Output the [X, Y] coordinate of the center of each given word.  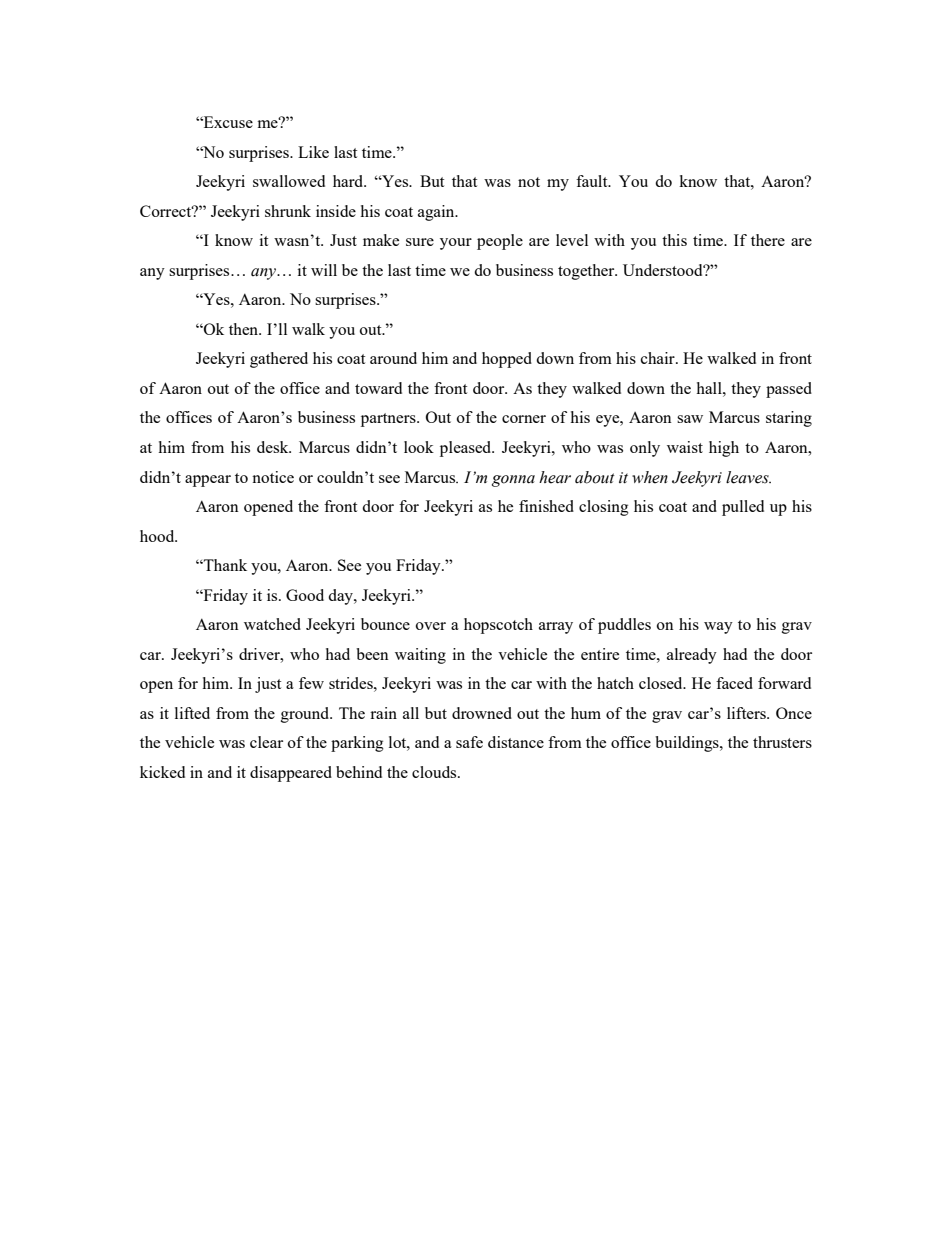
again [437, 213]
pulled [743, 508]
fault [593, 181]
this [674, 240]
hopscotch [498, 626]
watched [272, 624]
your [456, 244]
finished [546, 506]
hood [158, 536]
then [245, 329]
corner [524, 419]
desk [274, 447]
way [718, 628]
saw [690, 419]
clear [266, 742]
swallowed [289, 181]
